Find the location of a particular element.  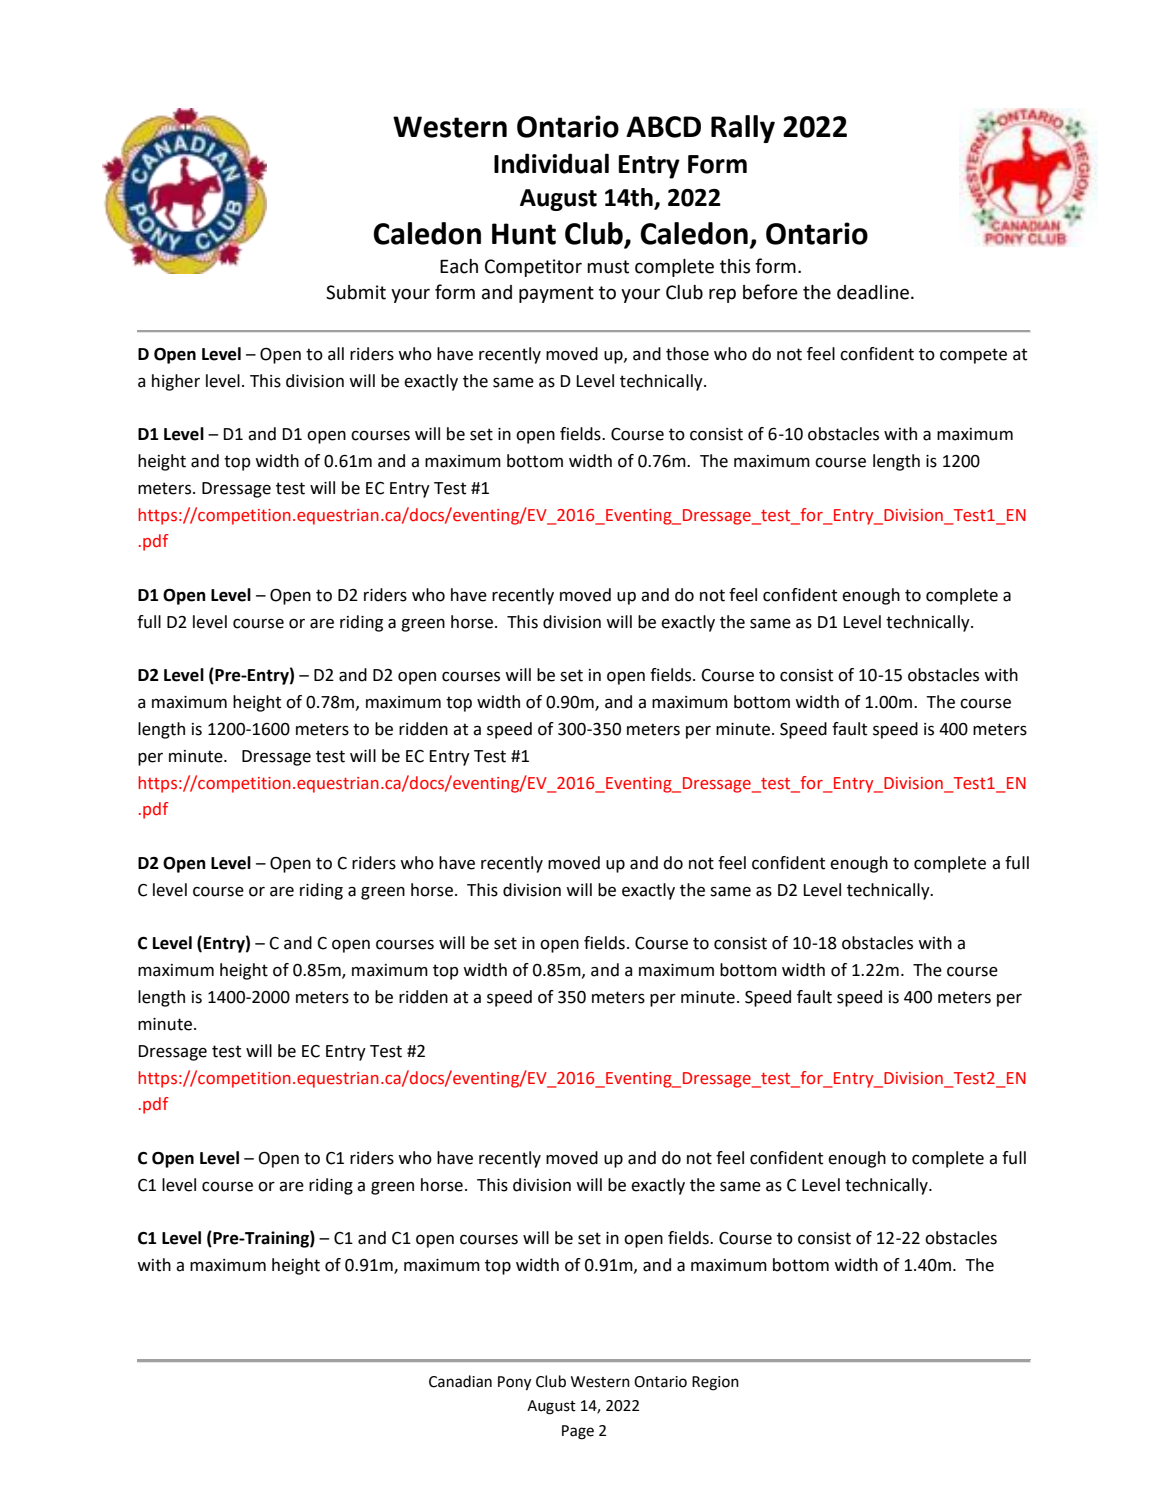

Rally is located at coordinates (743, 129).
